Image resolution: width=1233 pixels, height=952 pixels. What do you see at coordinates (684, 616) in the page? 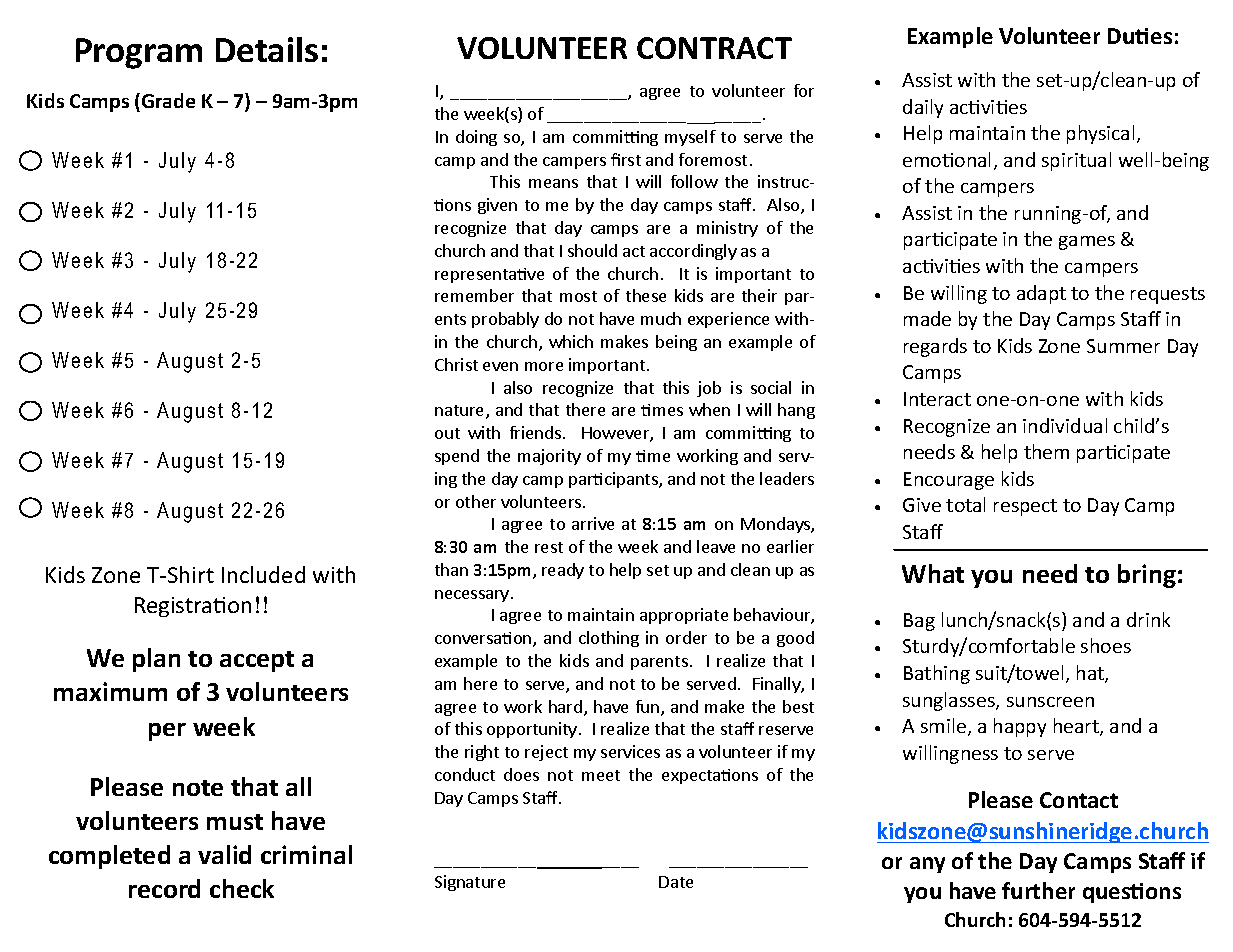
I see `appropriate` at bounding box center [684, 616].
